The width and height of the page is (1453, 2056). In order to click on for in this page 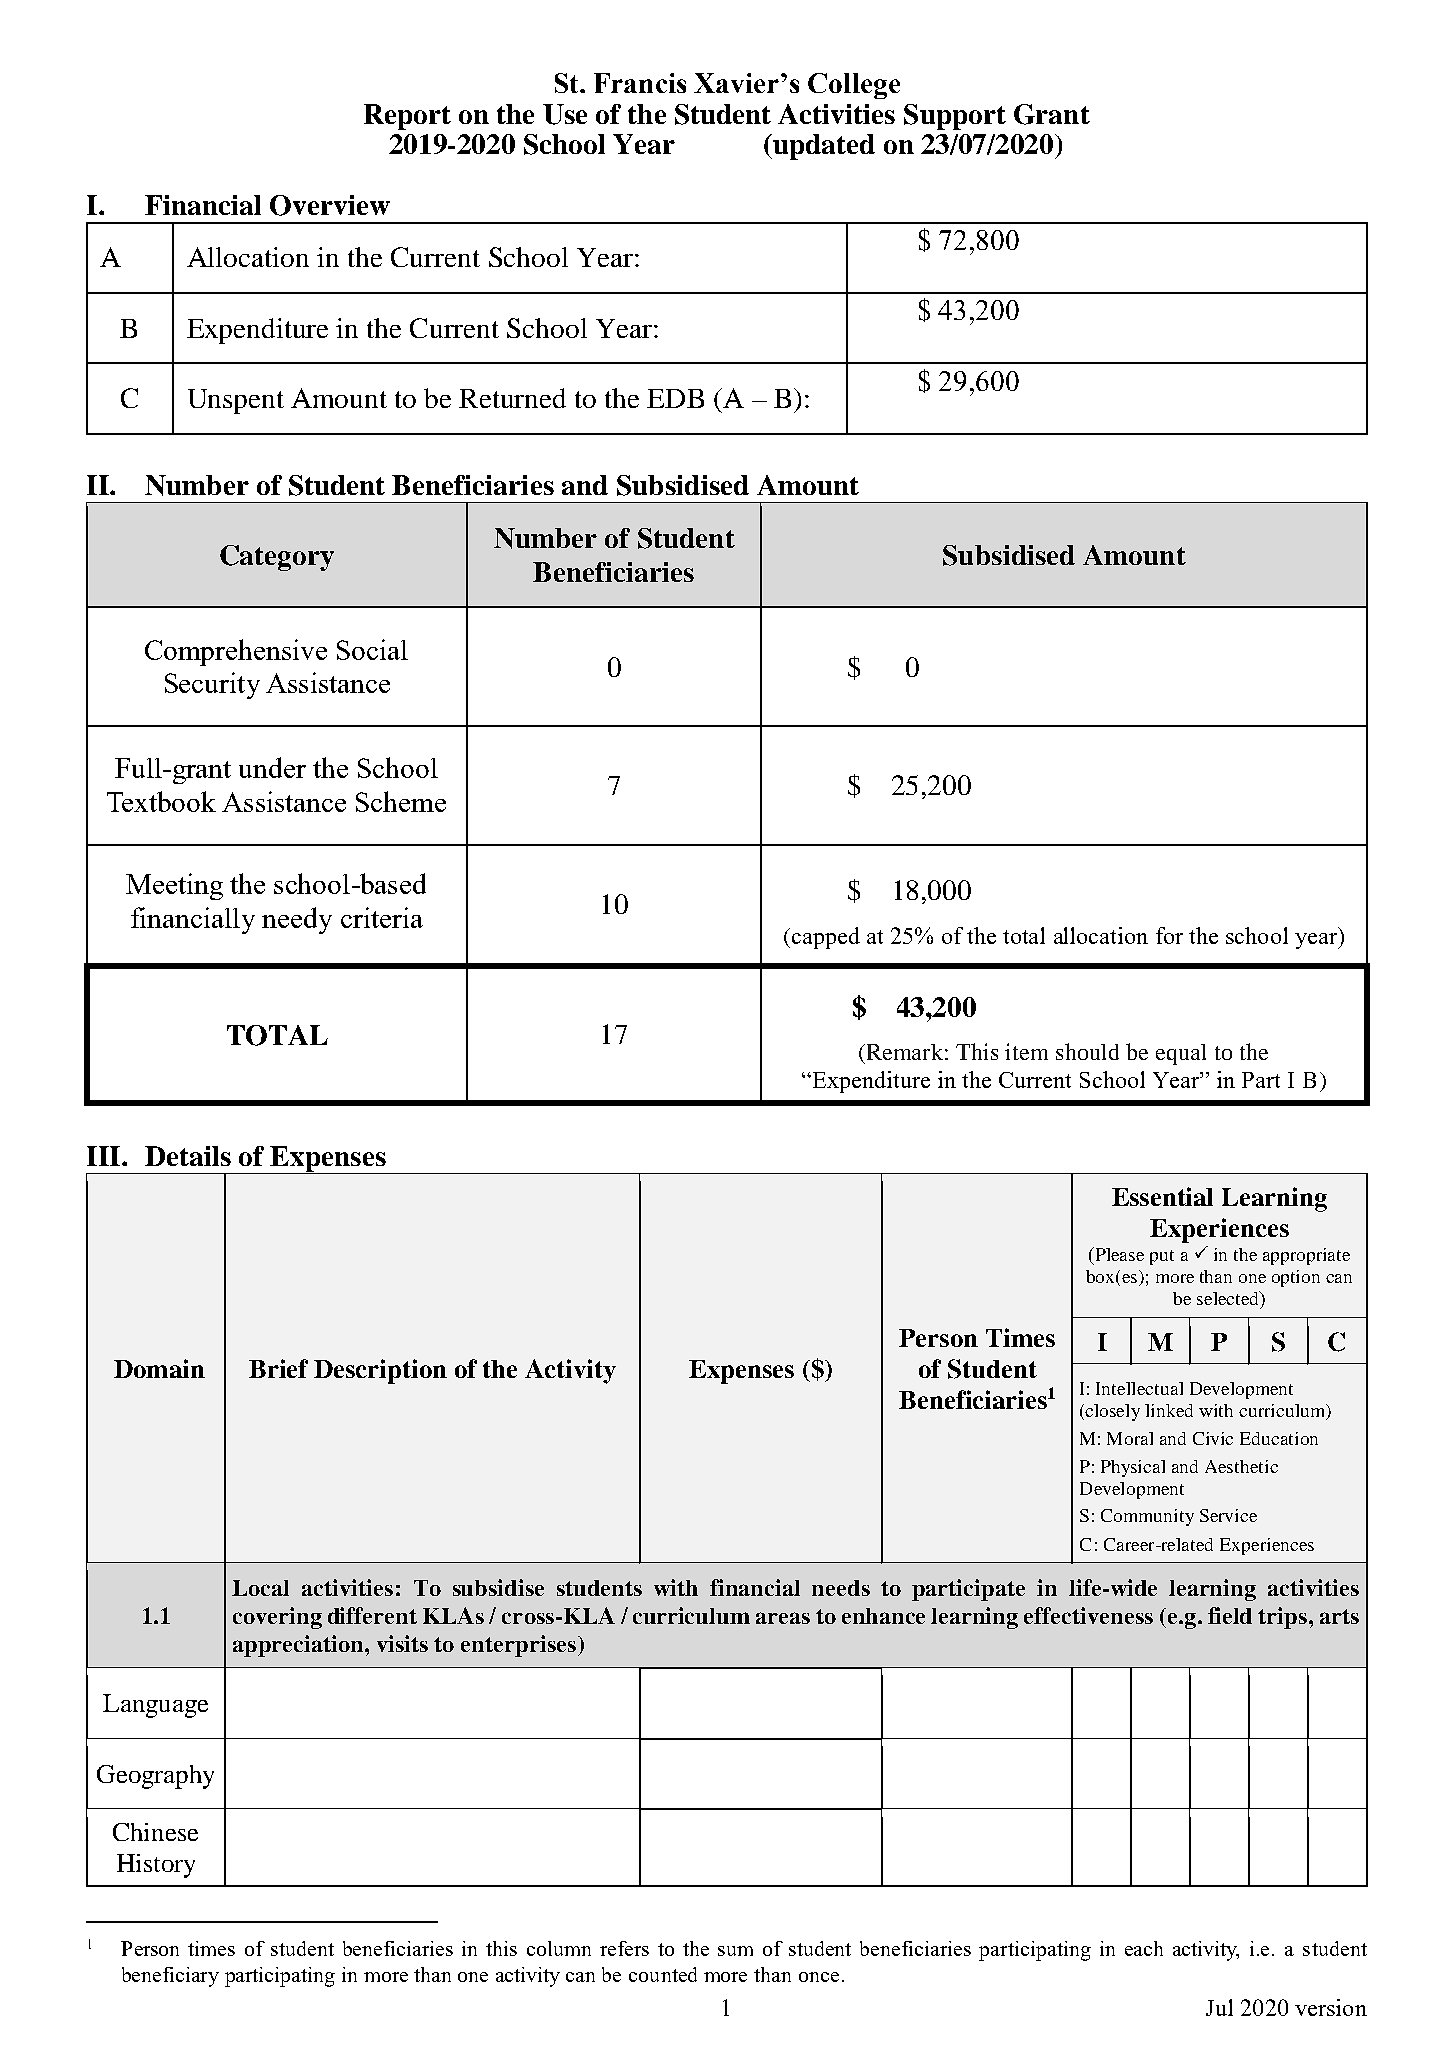, I will do `click(1169, 935)`.
